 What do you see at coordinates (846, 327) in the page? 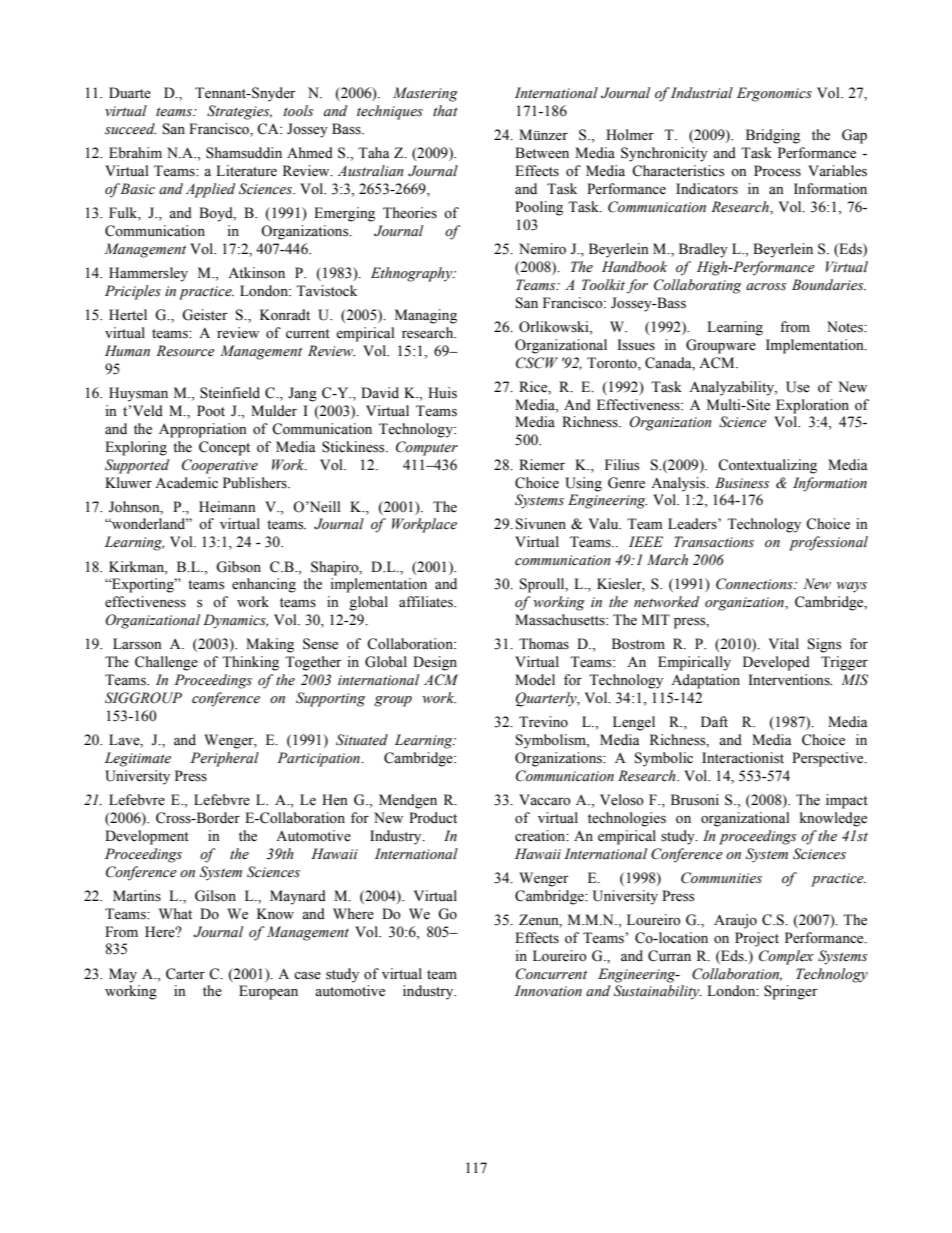
I see `Notes` at bounding box center [846, 327].
